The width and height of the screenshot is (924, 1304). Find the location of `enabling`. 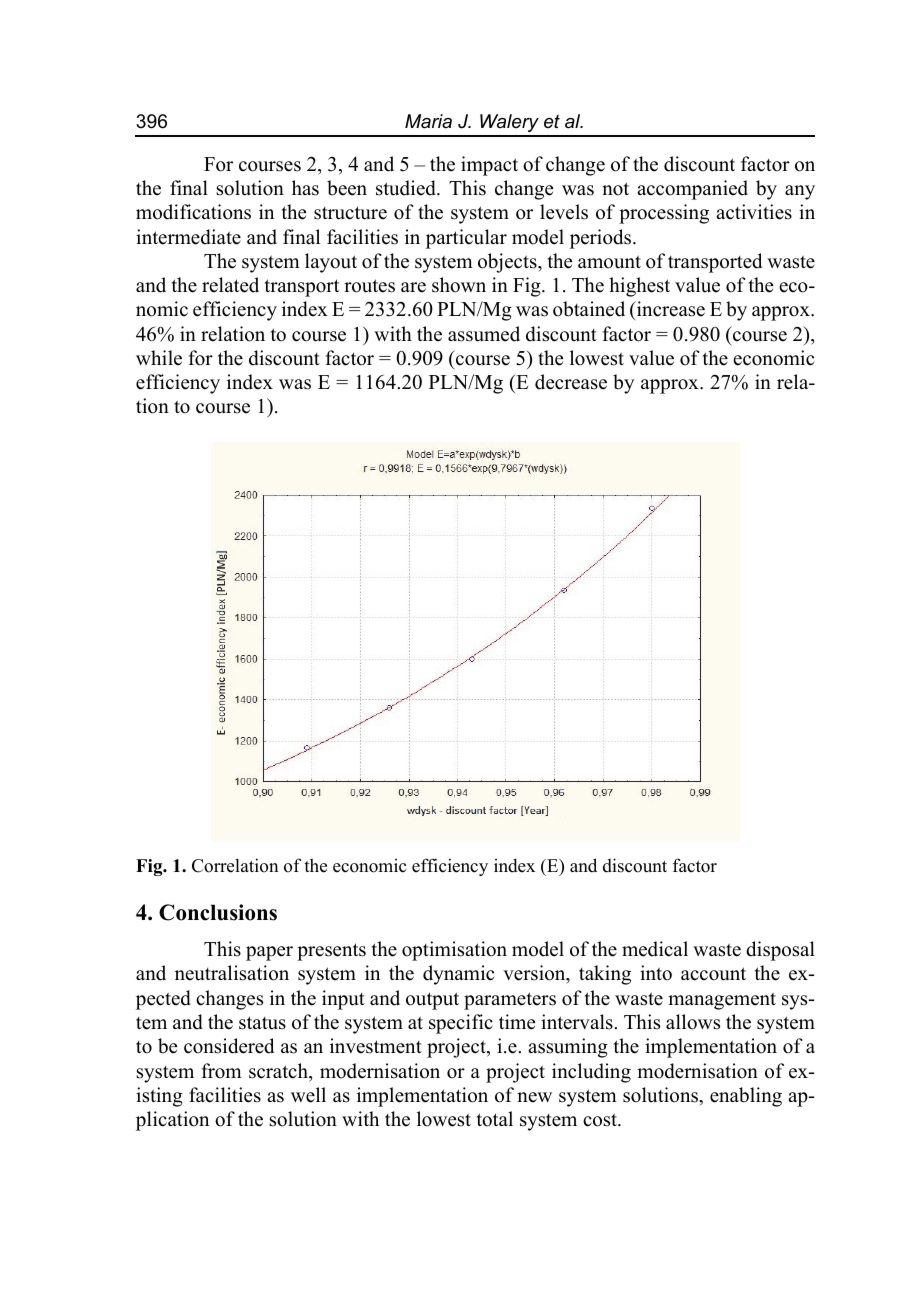

enabling is located at coordinates (746, 1097).
